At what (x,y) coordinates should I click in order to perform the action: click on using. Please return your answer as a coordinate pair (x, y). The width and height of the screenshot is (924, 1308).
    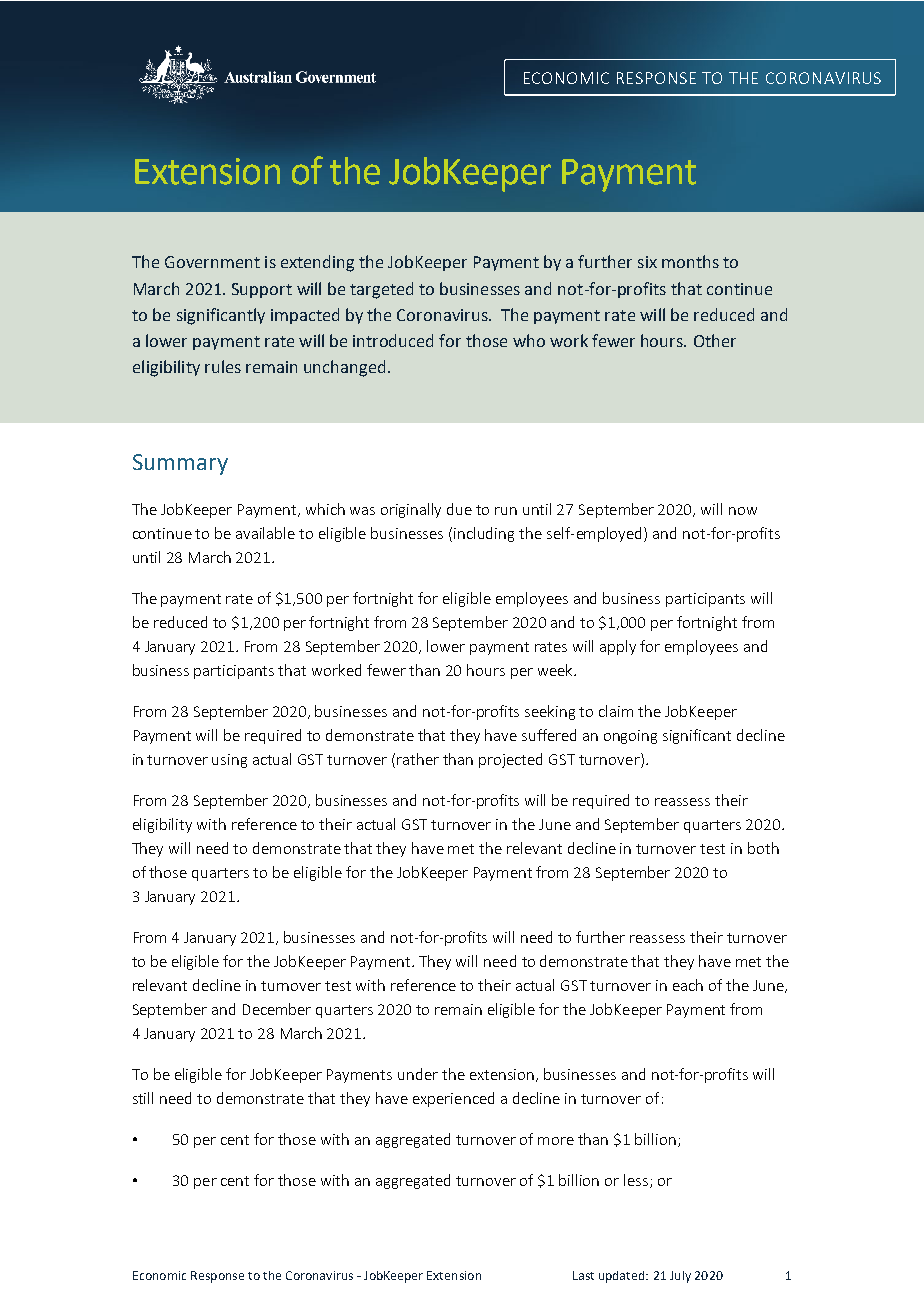
    Looking at the image, I should click on (229, 761).
